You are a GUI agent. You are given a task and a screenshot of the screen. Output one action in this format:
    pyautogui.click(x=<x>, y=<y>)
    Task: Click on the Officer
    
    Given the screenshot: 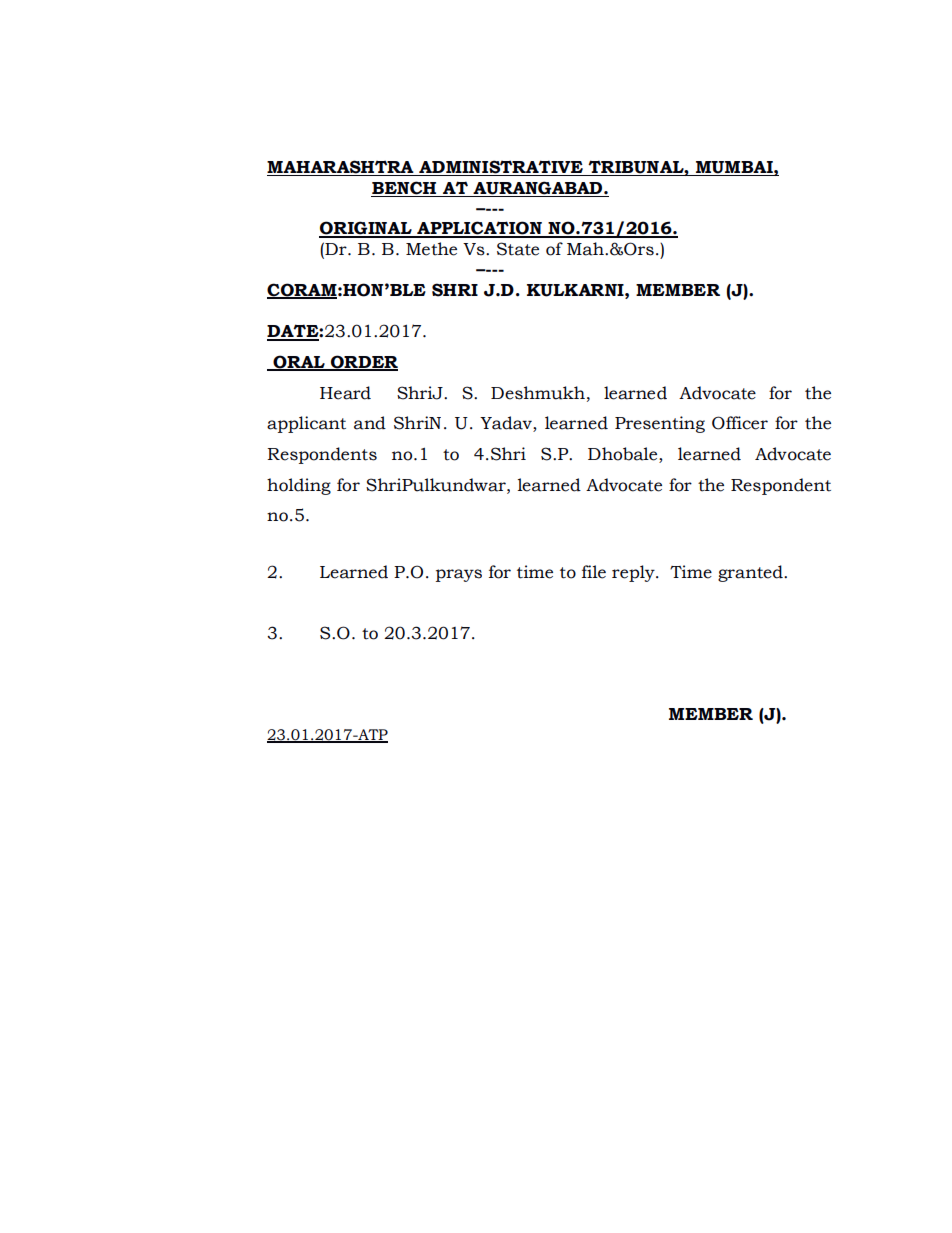 What is the action you would take?
    pyautogui.click(x=740, y=423)
